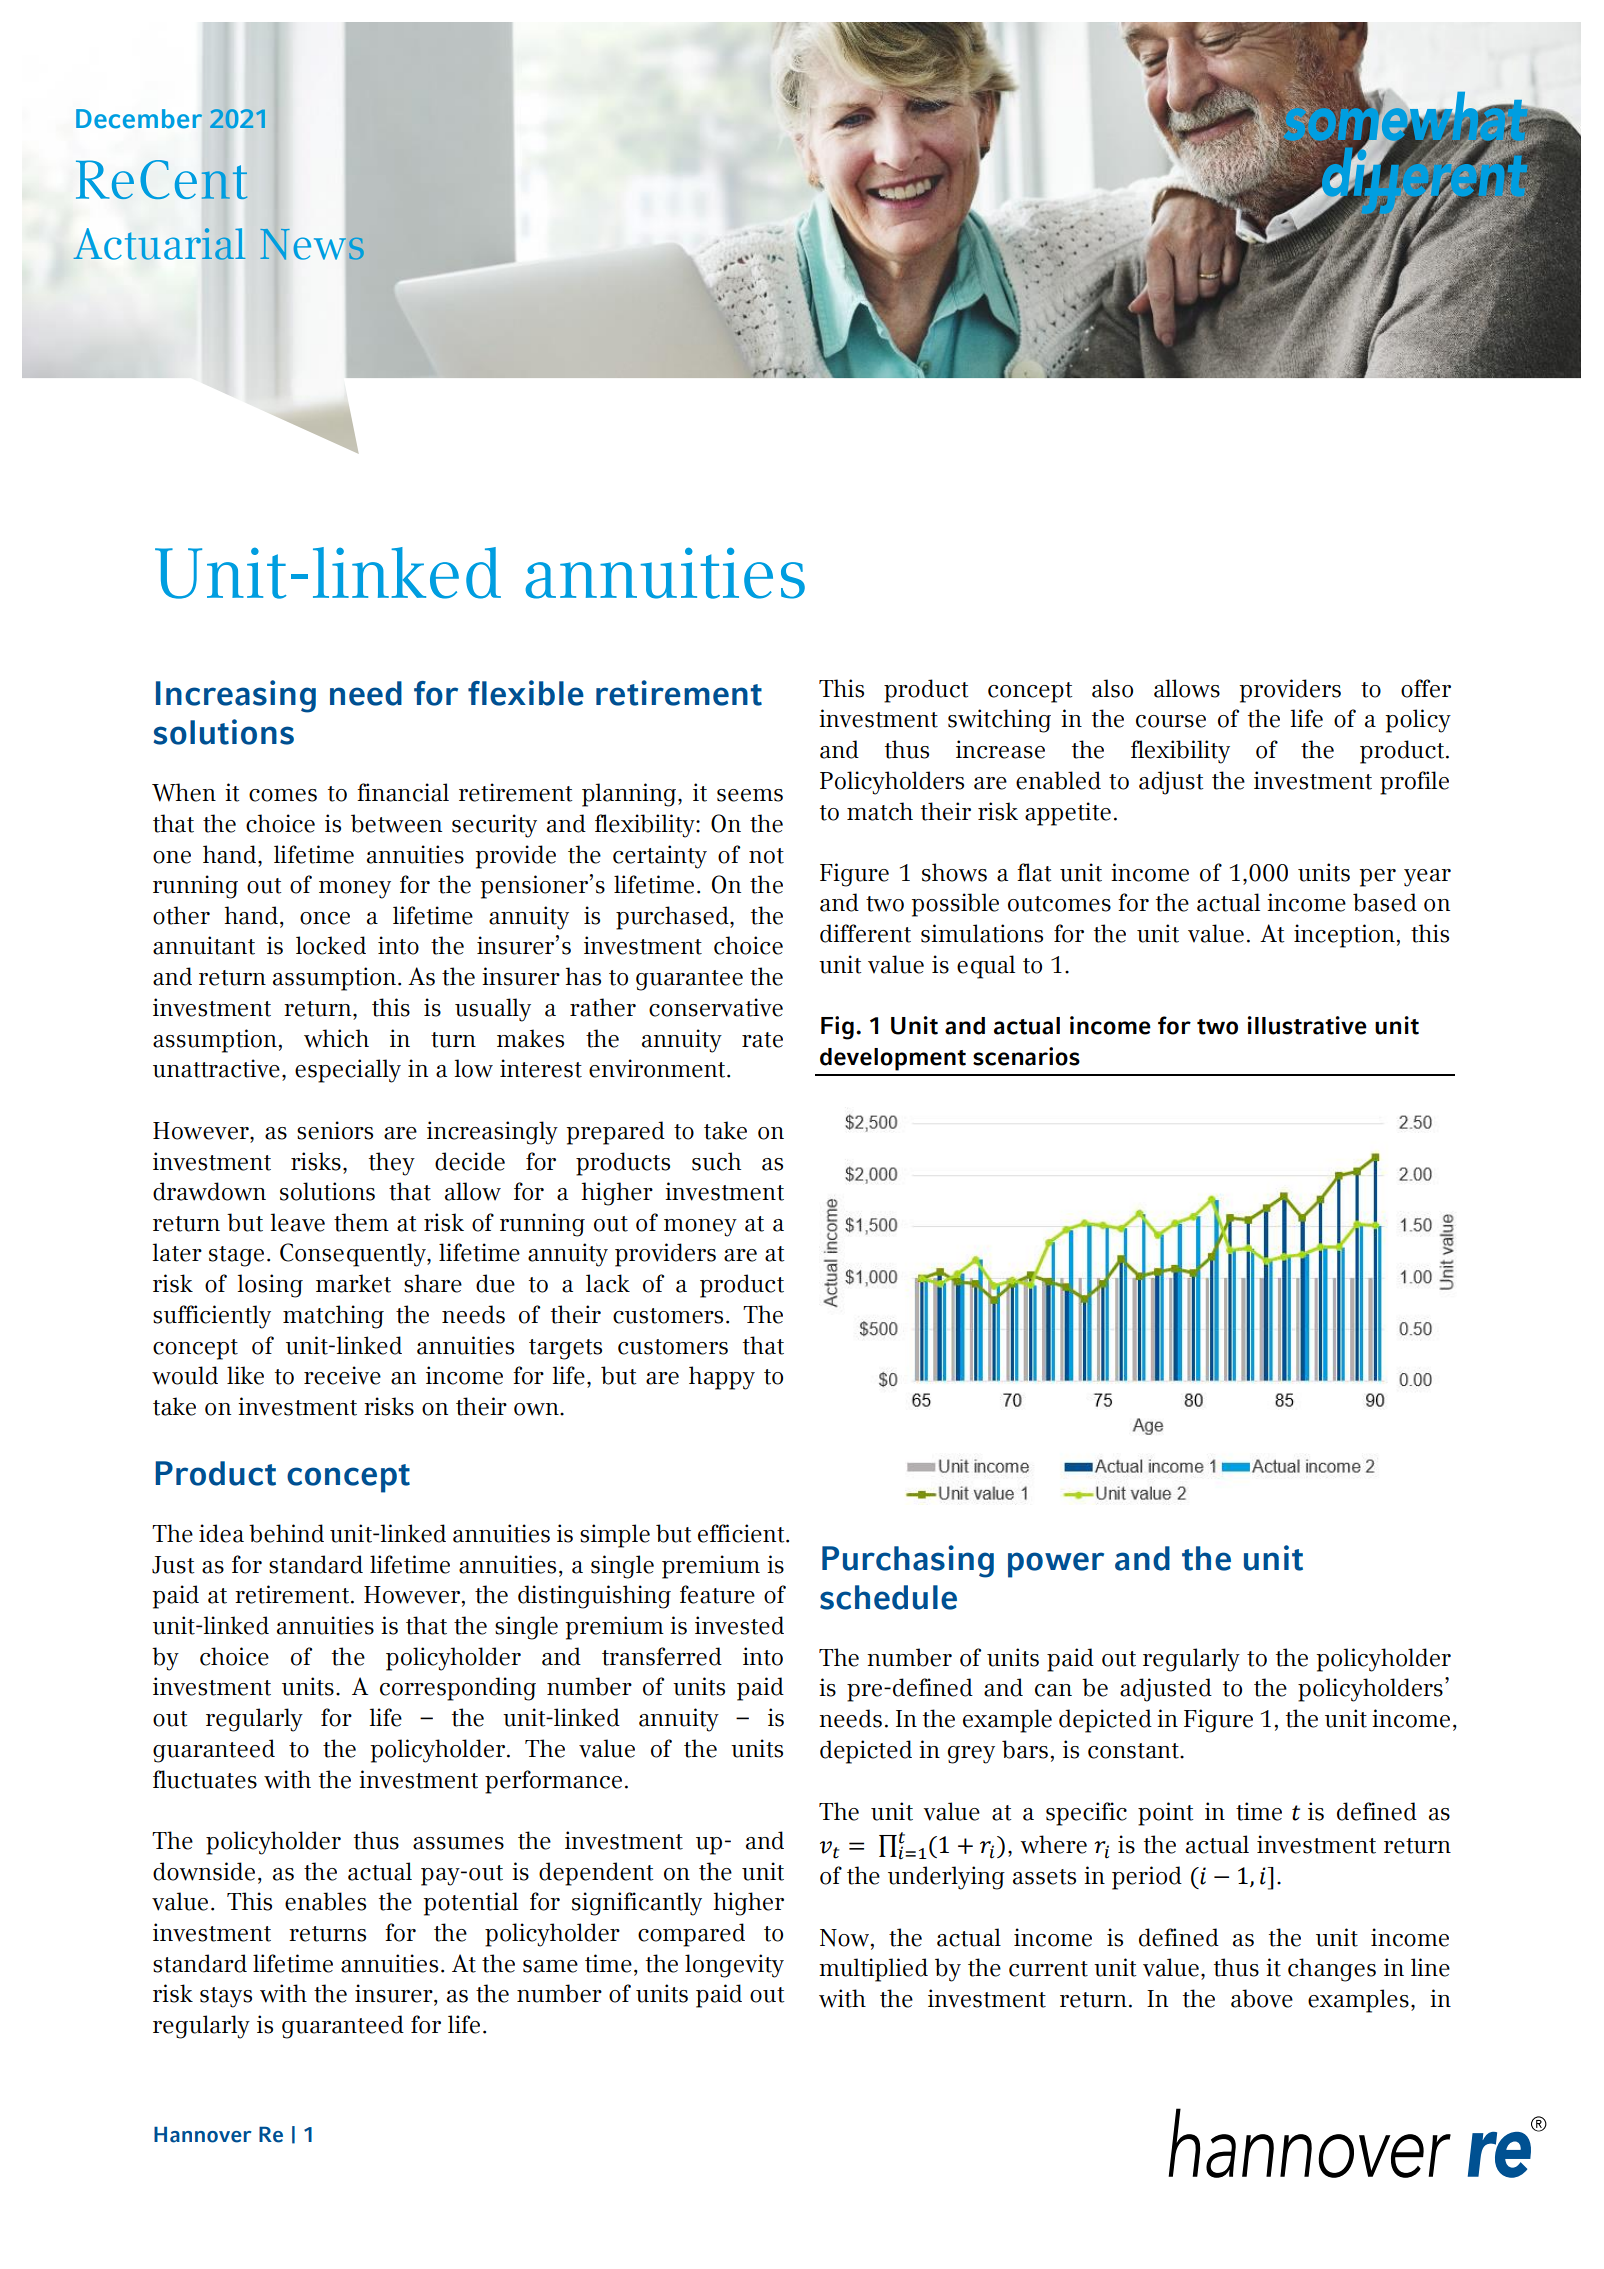  Describe the element at coordinates (1307, 1025) in the image. I see `illustrative` at that location.
